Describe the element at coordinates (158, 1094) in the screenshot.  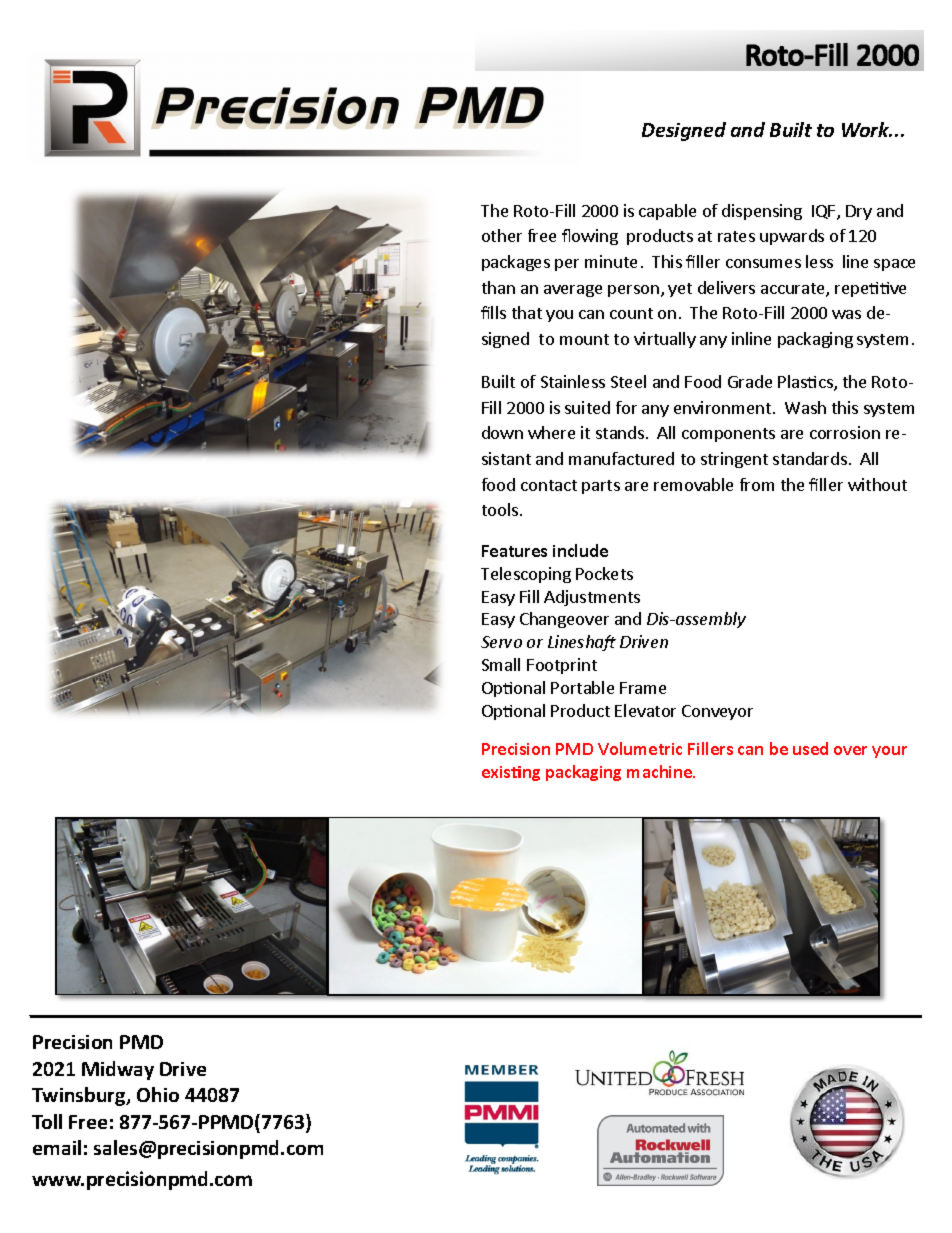
I see `Ohio` at that location.
